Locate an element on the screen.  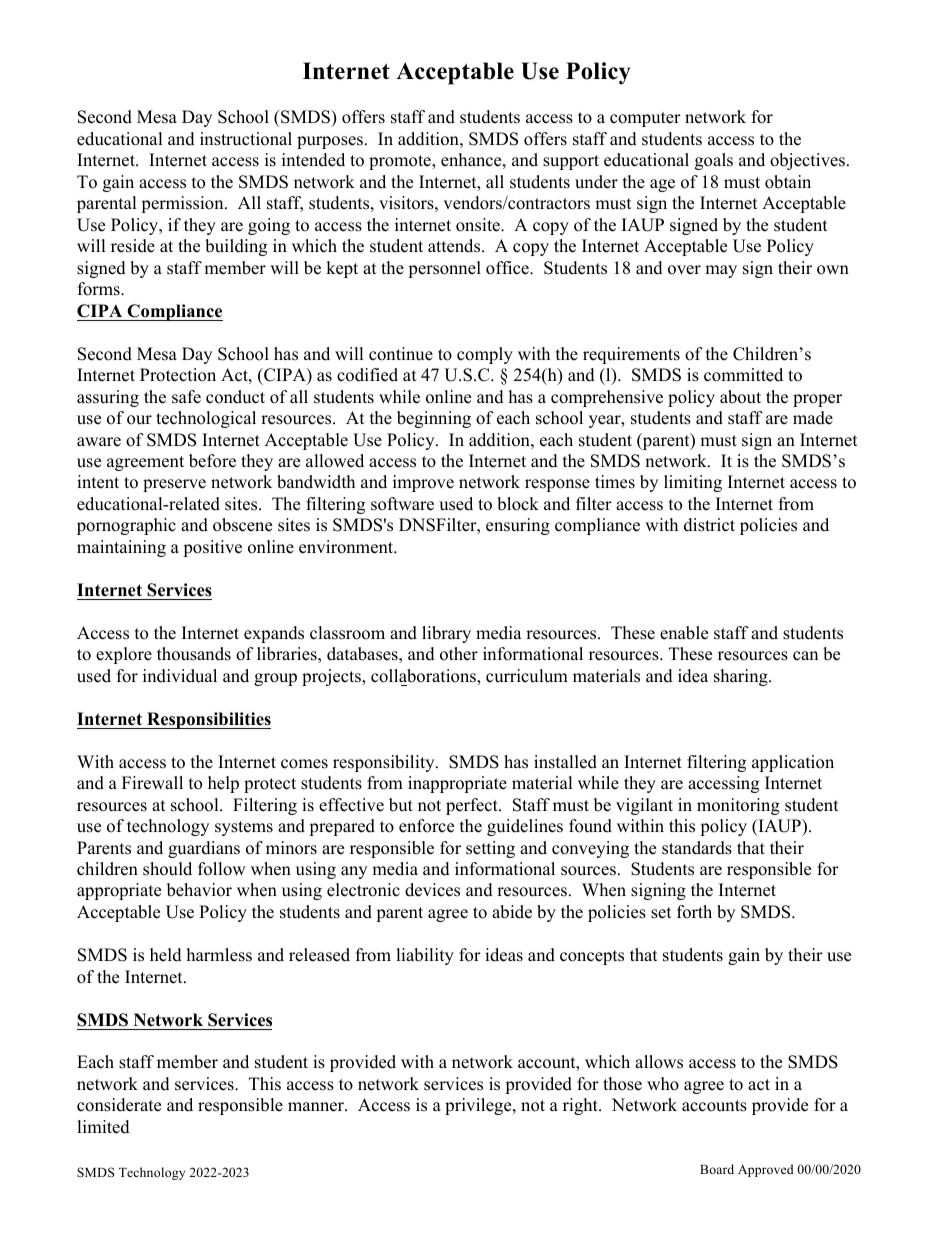
other is located at coordinates (459, 654).
